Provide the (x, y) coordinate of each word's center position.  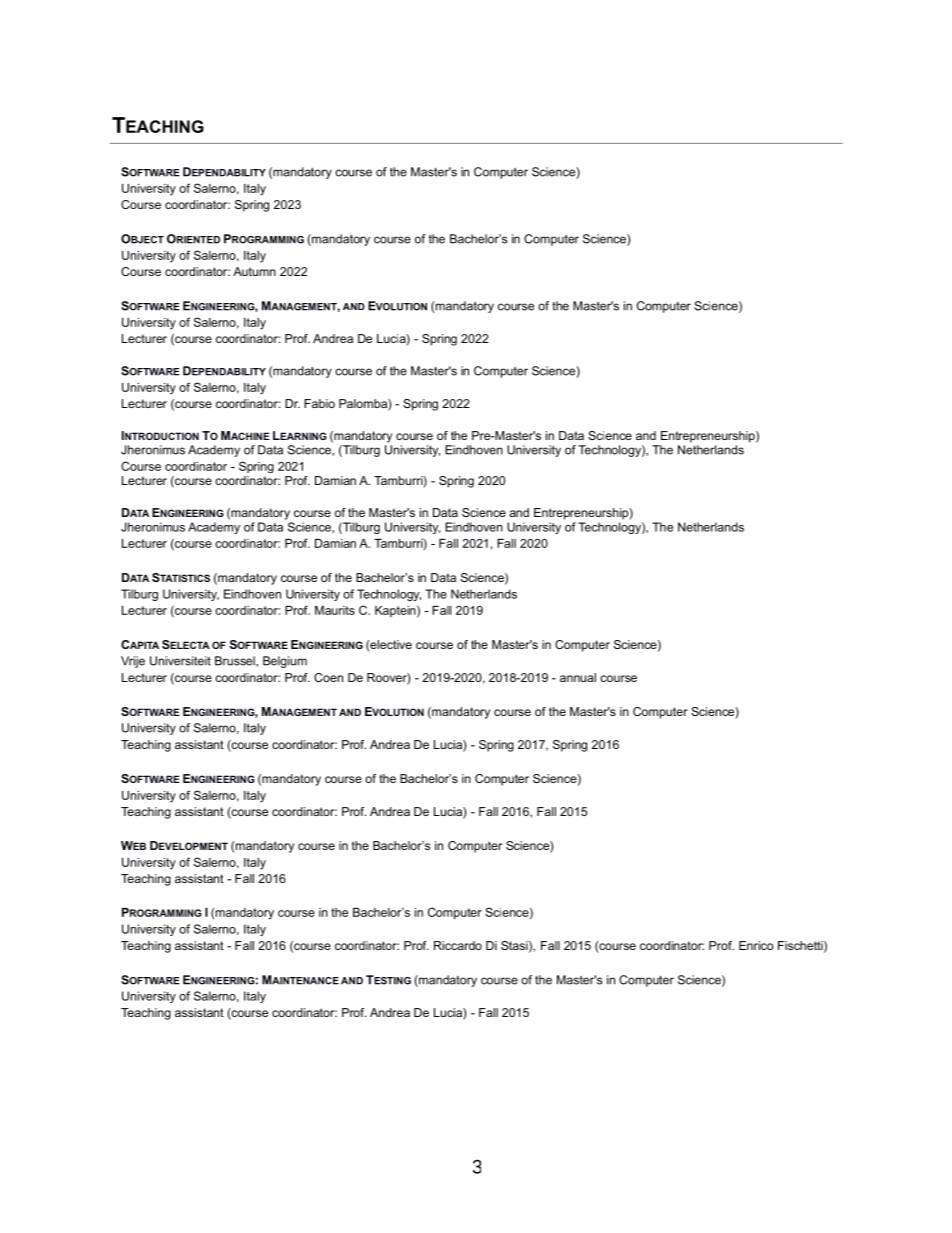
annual (578, 677)
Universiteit (180, 661)
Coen (328, 677)
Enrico (756, 945)
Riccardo (458, 945)
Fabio (319, 403)
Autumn (254, 271)
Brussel (236, 661)
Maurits (335, 610)
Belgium (285, 662)
